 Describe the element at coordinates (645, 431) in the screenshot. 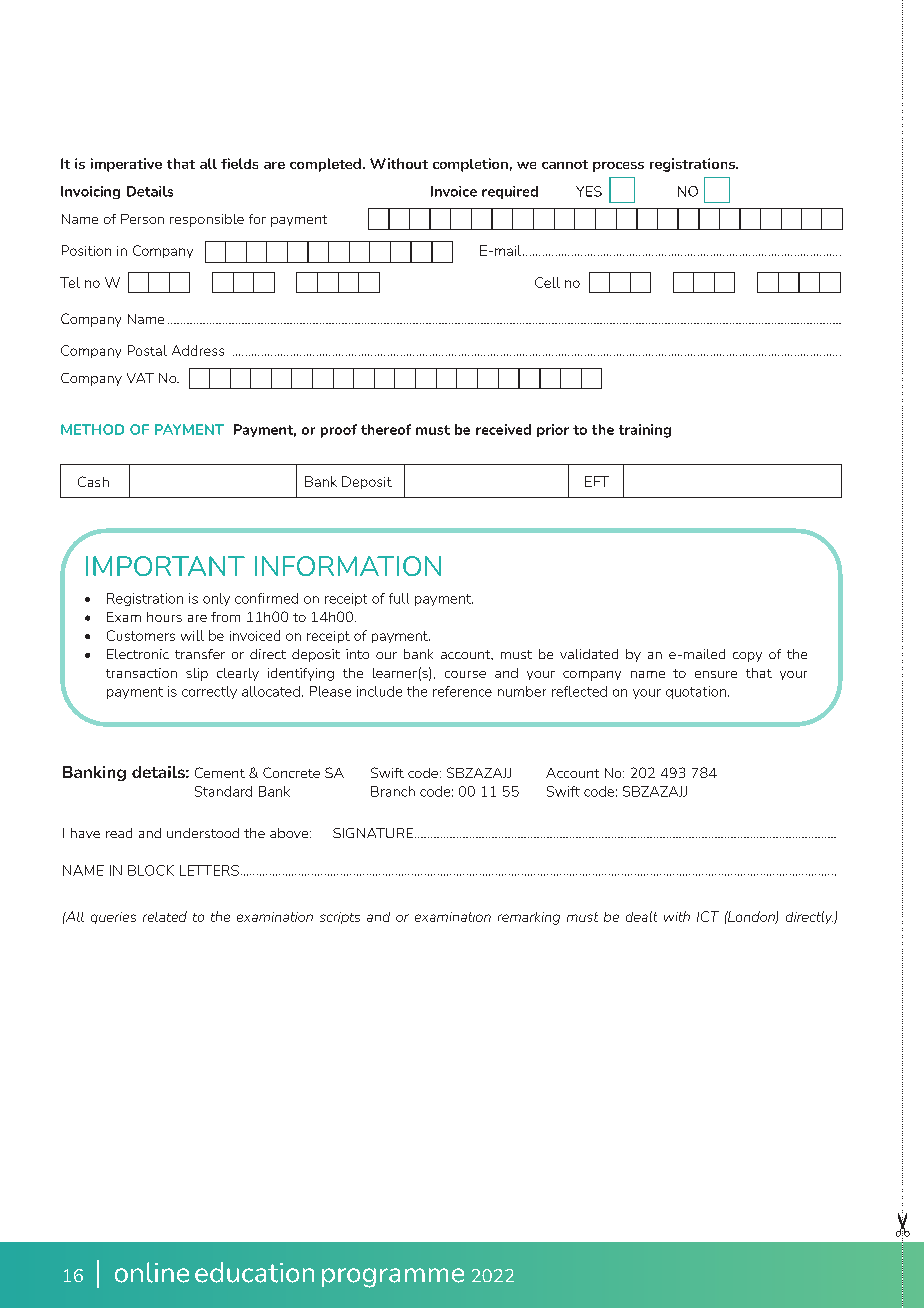

I see `training` at that location.
